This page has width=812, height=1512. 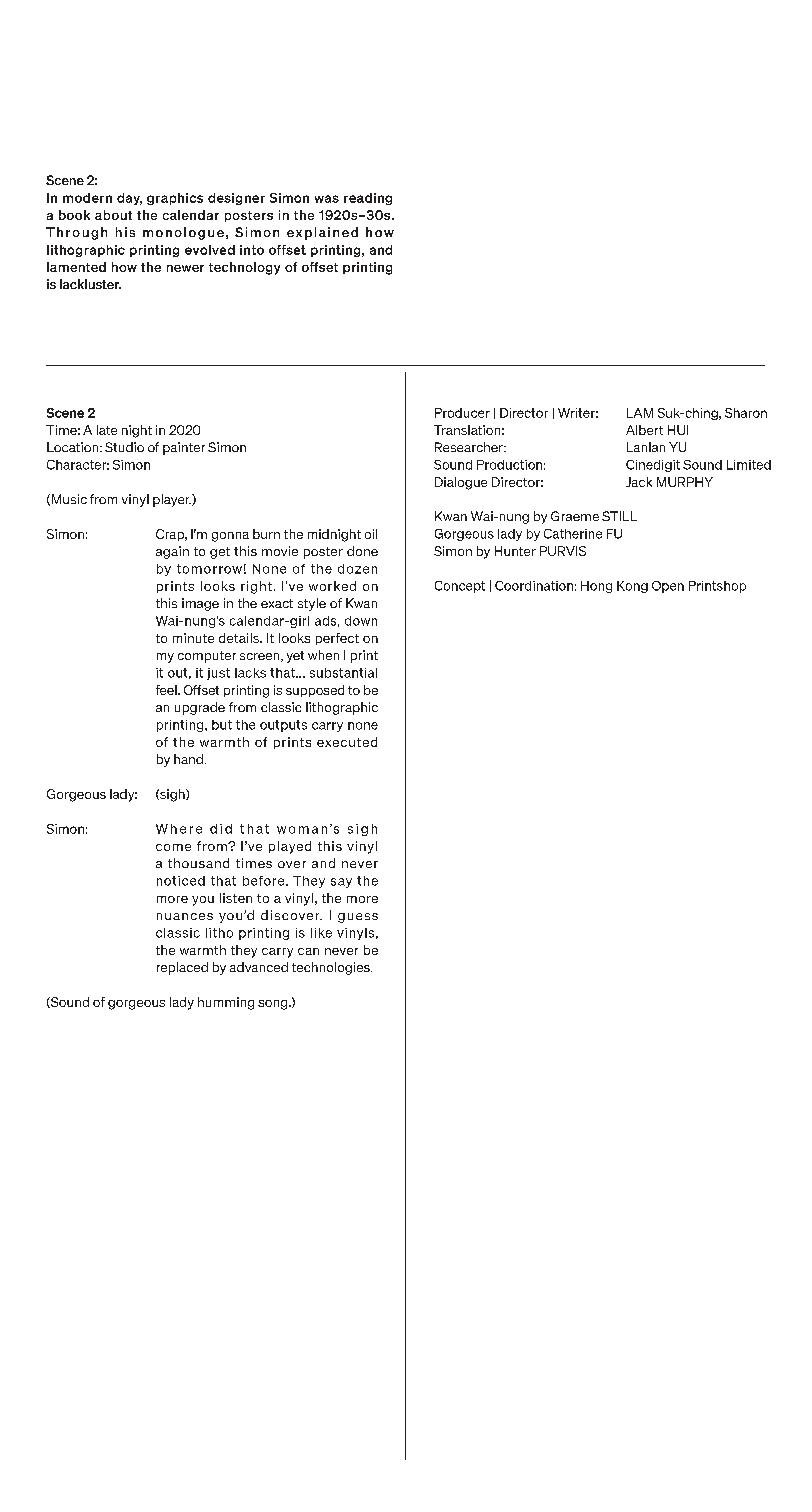 What do you see at coordinates (746, 413) in the page?
I see `Sharon` at bounding box center [746, 413].
